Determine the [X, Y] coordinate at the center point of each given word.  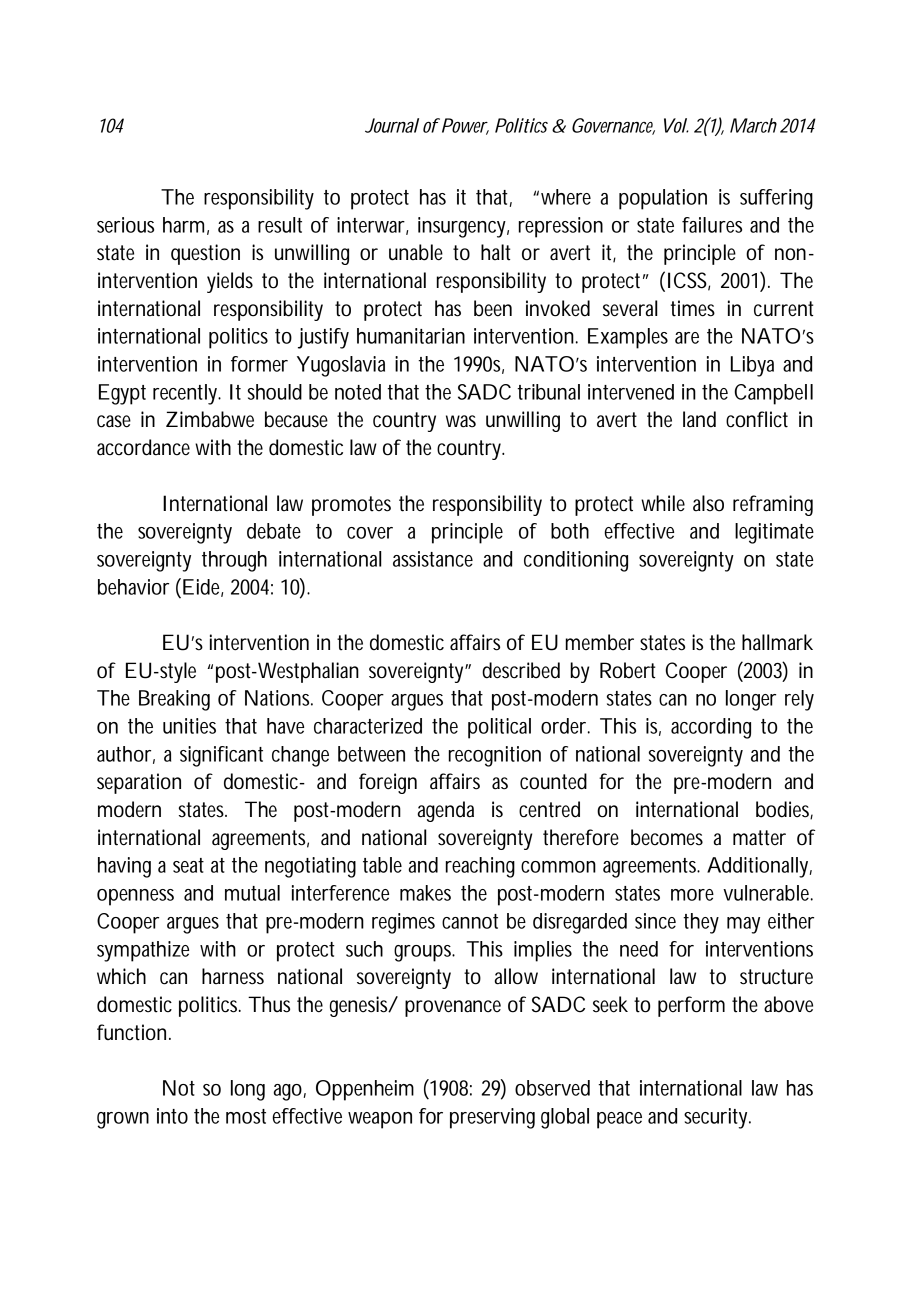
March [753, 125]
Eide [203, 588]
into [172, 1116]
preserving [492, 1118]
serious [125, 225]
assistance [433, 559]
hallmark [777, 642]
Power [465, 126]
